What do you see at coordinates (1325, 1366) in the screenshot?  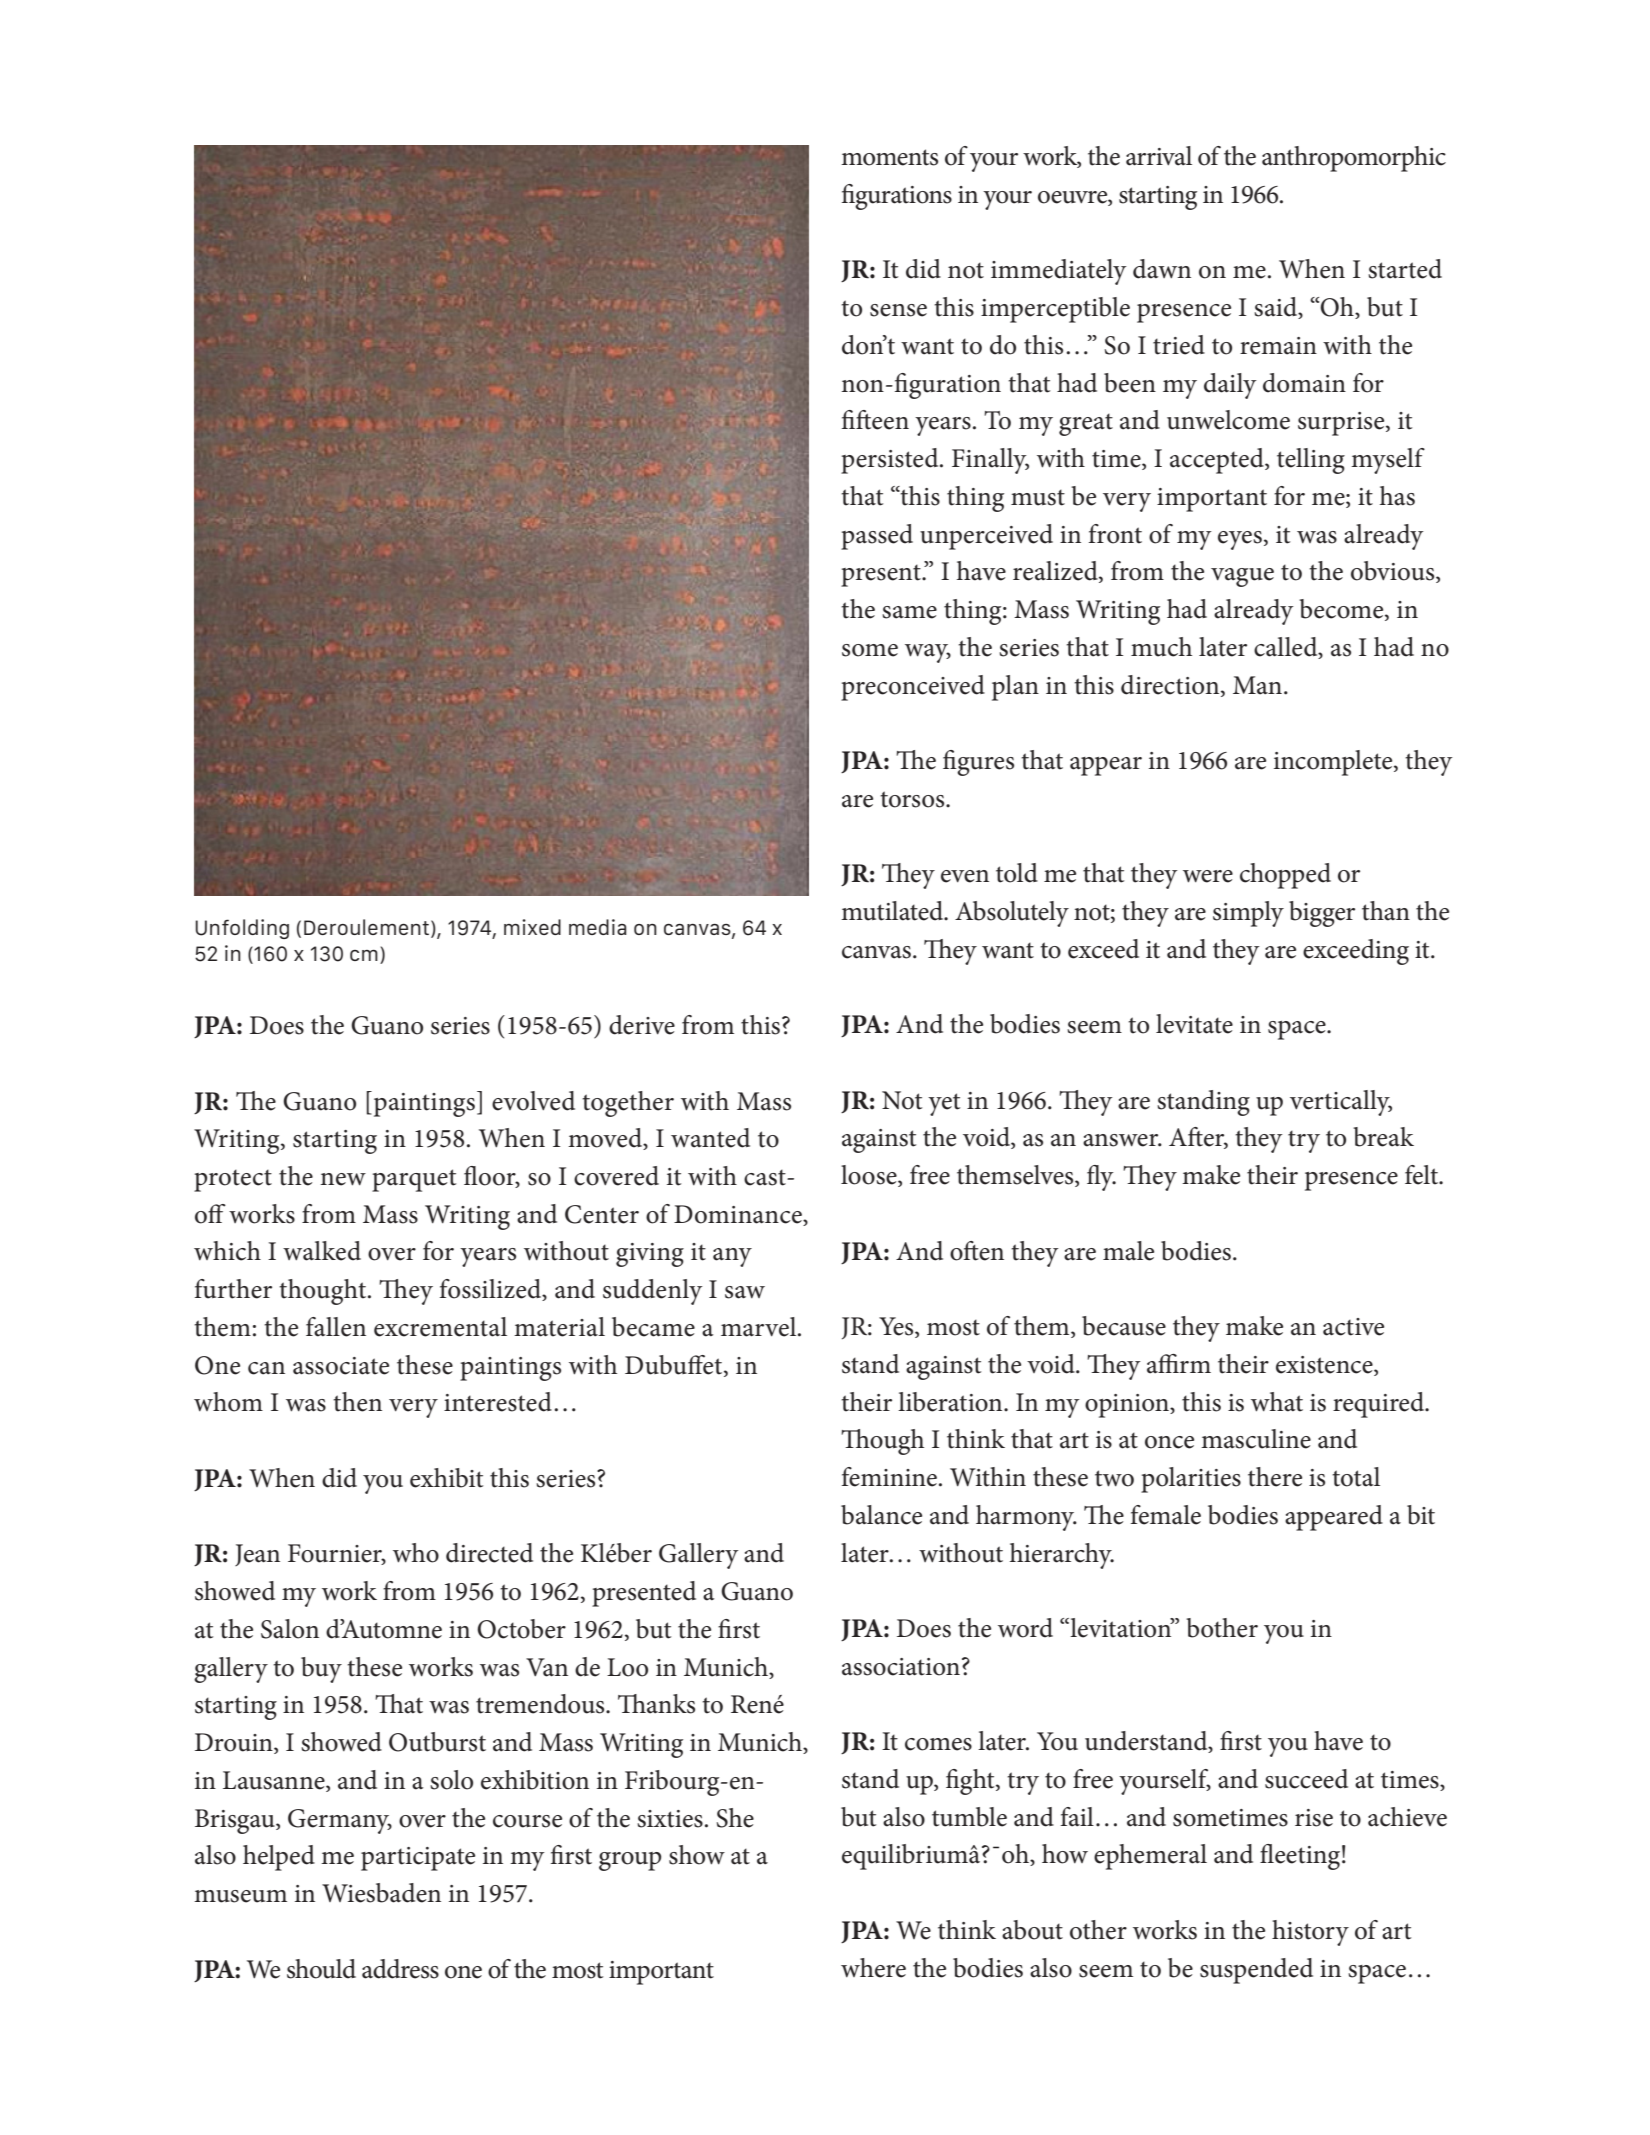 I see `existence` at bounding box center [1325, 1366].
